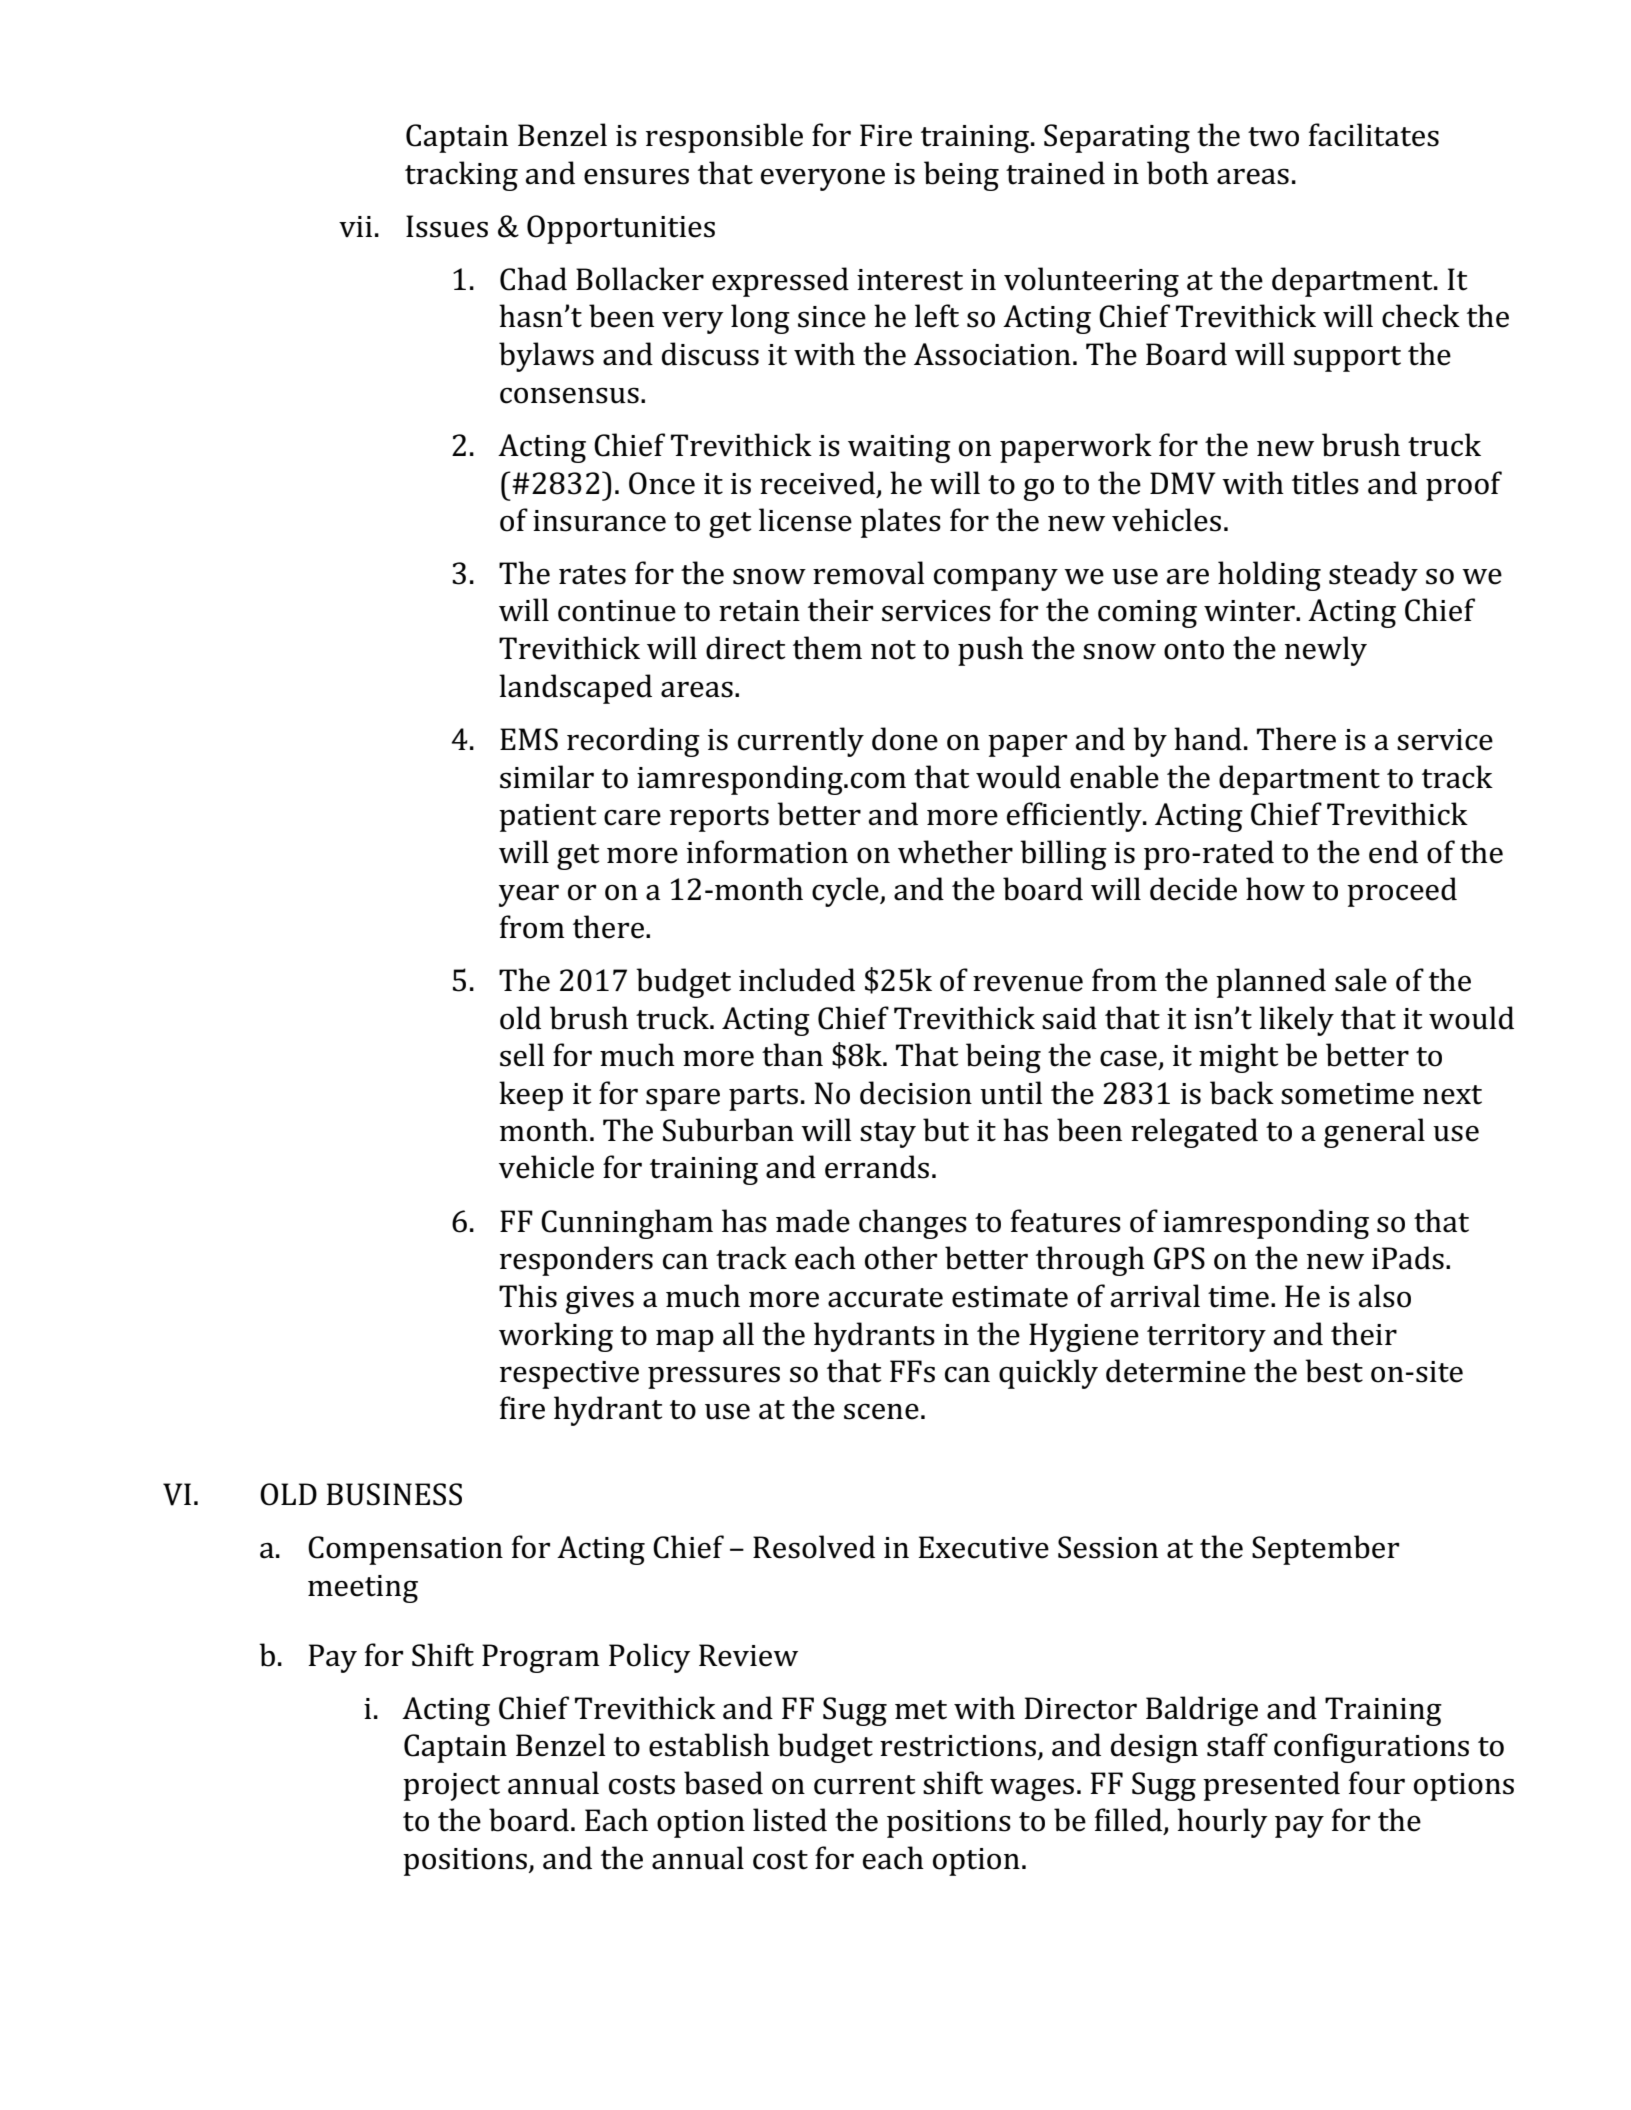 This screenshot has width=1631, height=2110. What do you see at coordinates (1377, 1783) in the screenshot?
I see `four` at bounding box center [1377, 1783].
